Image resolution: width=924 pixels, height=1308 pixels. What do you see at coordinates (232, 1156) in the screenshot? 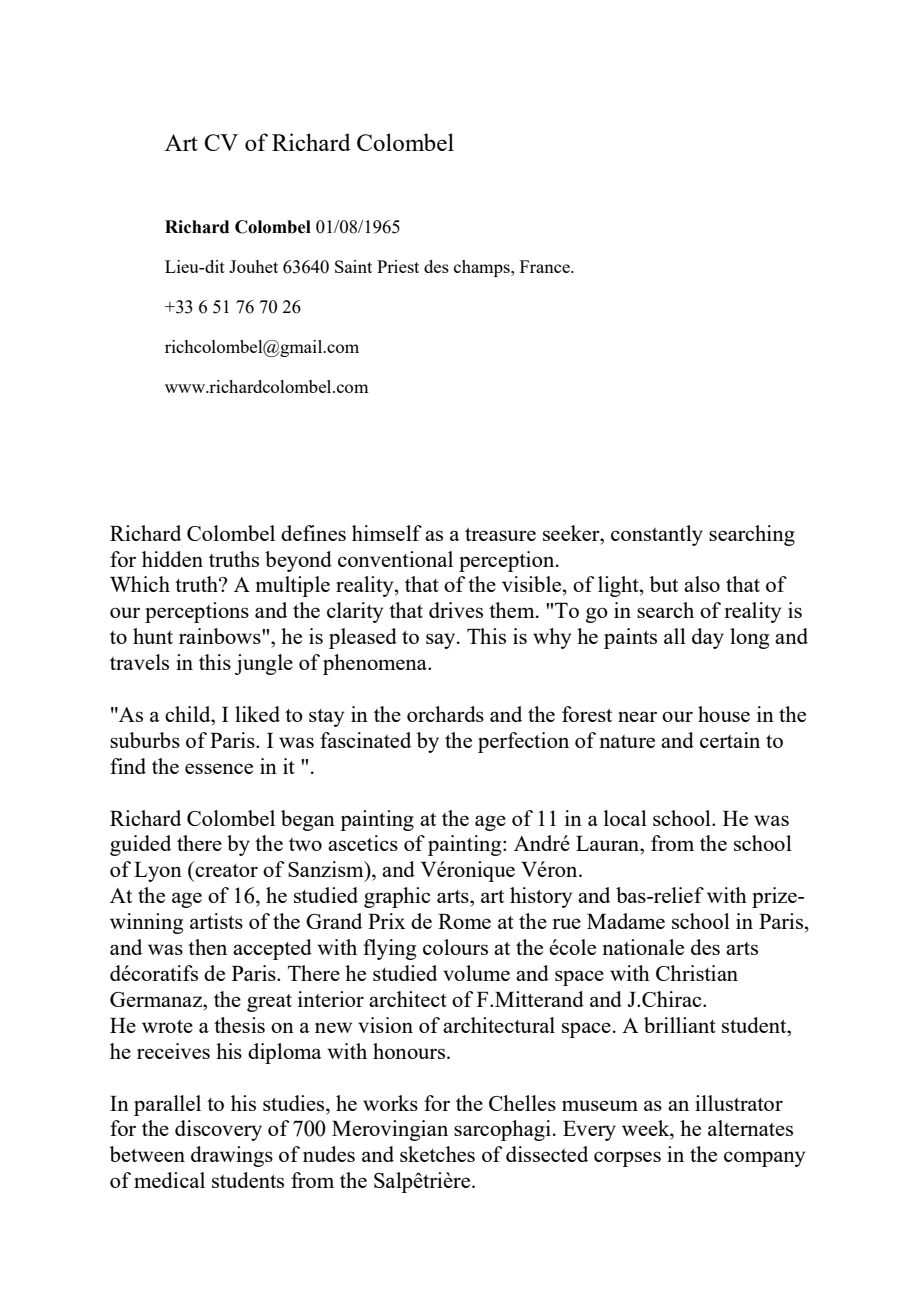
I see `drawings` at bounding box center [232, 1156].
